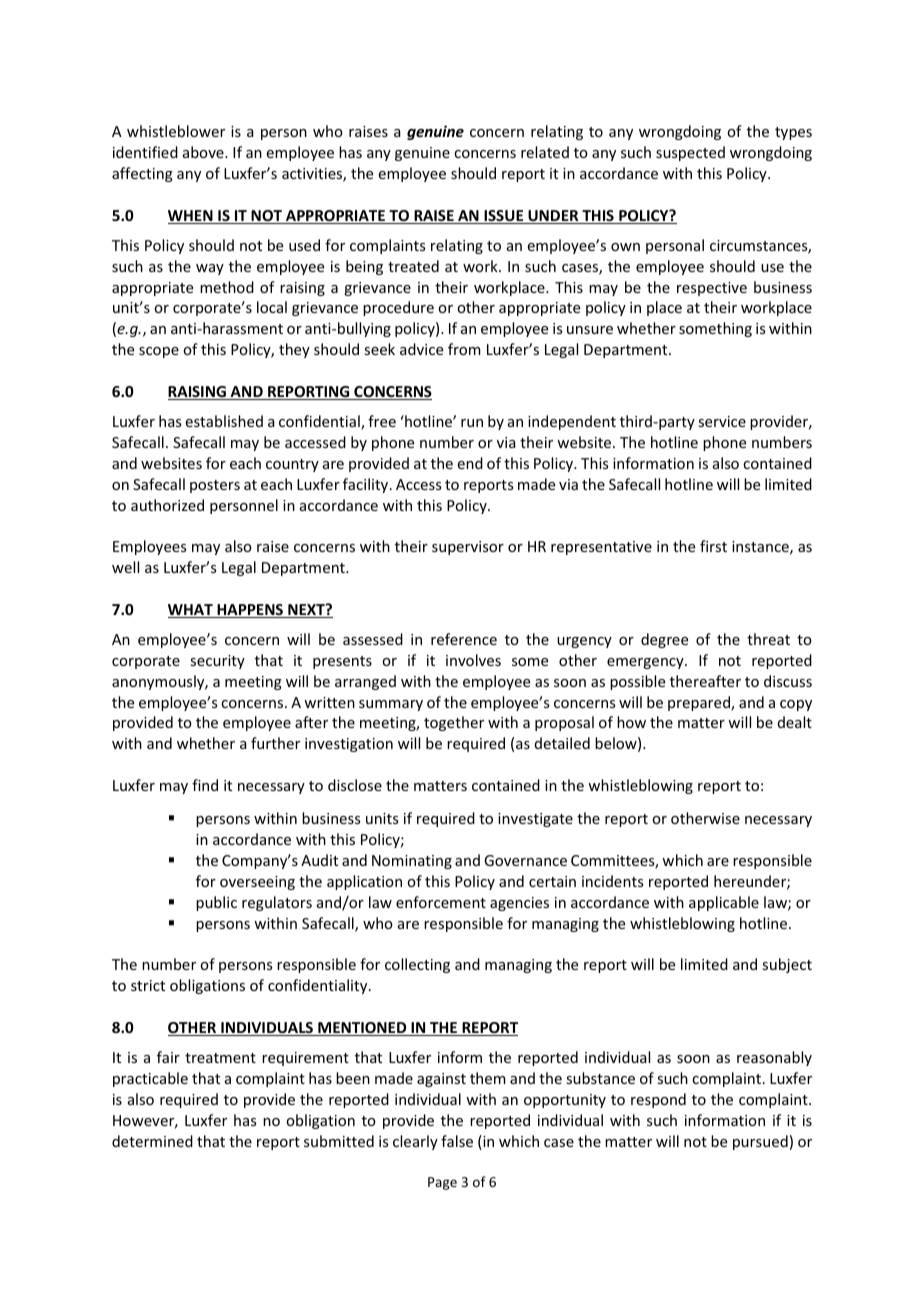 The width and height of the screenshot is (924, 1308). I want to click on false, so click(457, 1141).
